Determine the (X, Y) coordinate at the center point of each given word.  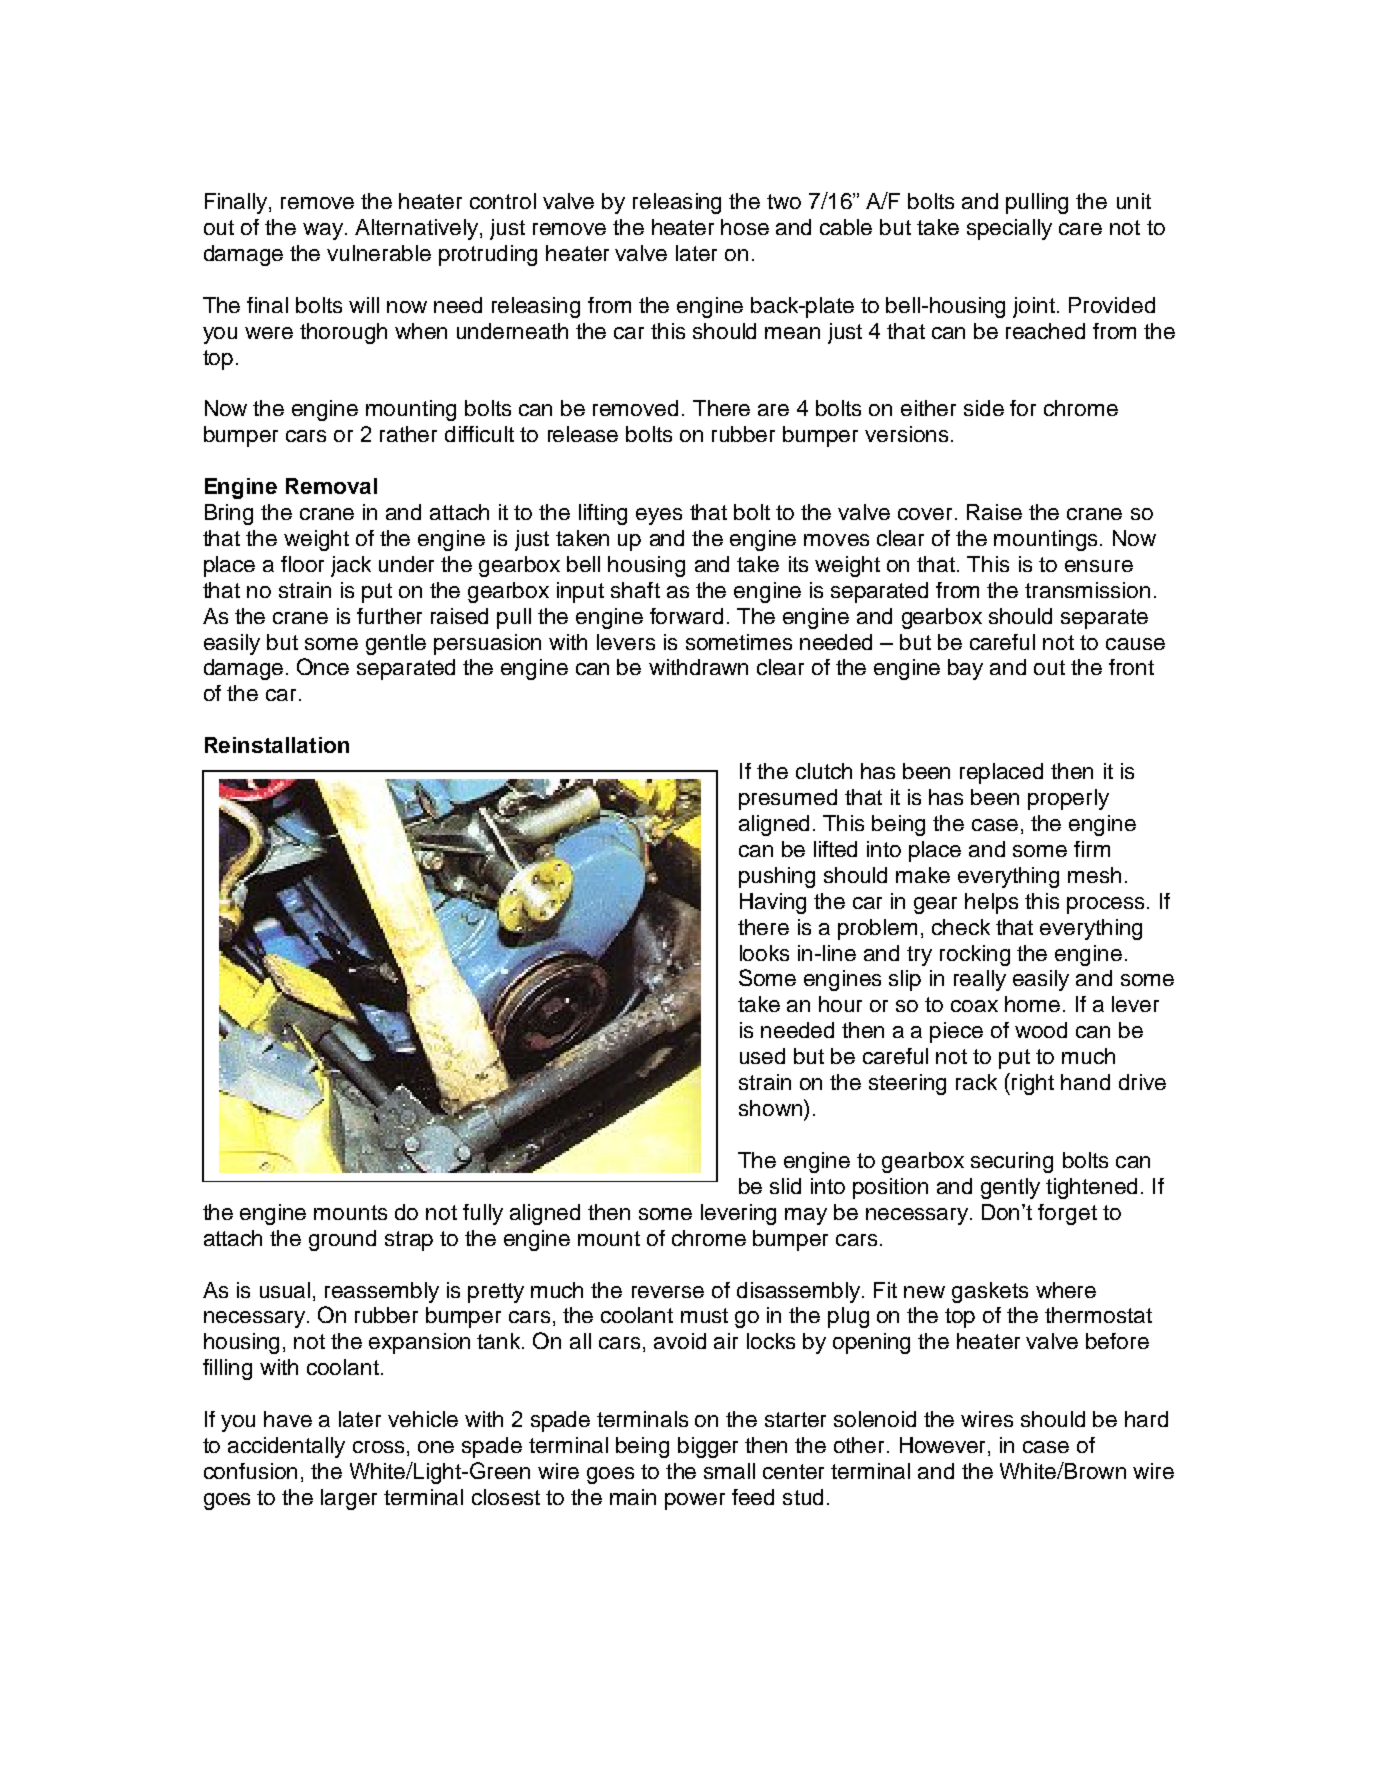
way (323, 231)
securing (1012, 1162)
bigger (708, 1447)
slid (785, 1186)
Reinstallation (277, 745)
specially (1009, 229)
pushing (777, 877)
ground (342, 1240)
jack (351, 566)
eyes (659, 516)
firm (1092, 849)
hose (745, 227)
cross (378, 1447)
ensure (1099, 566)
